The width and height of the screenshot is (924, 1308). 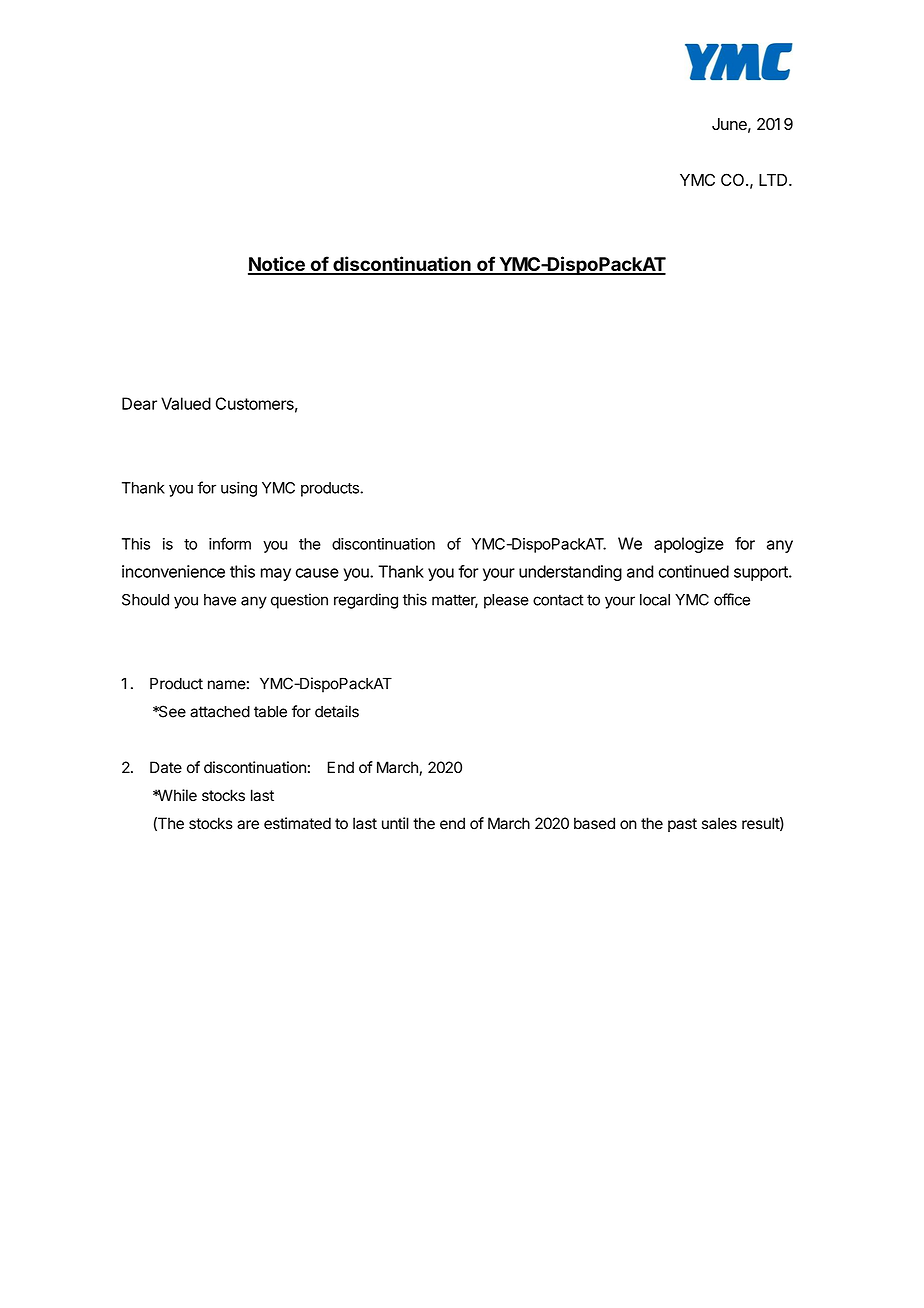 I want to click on LTD, so click(x=774, y=180).
